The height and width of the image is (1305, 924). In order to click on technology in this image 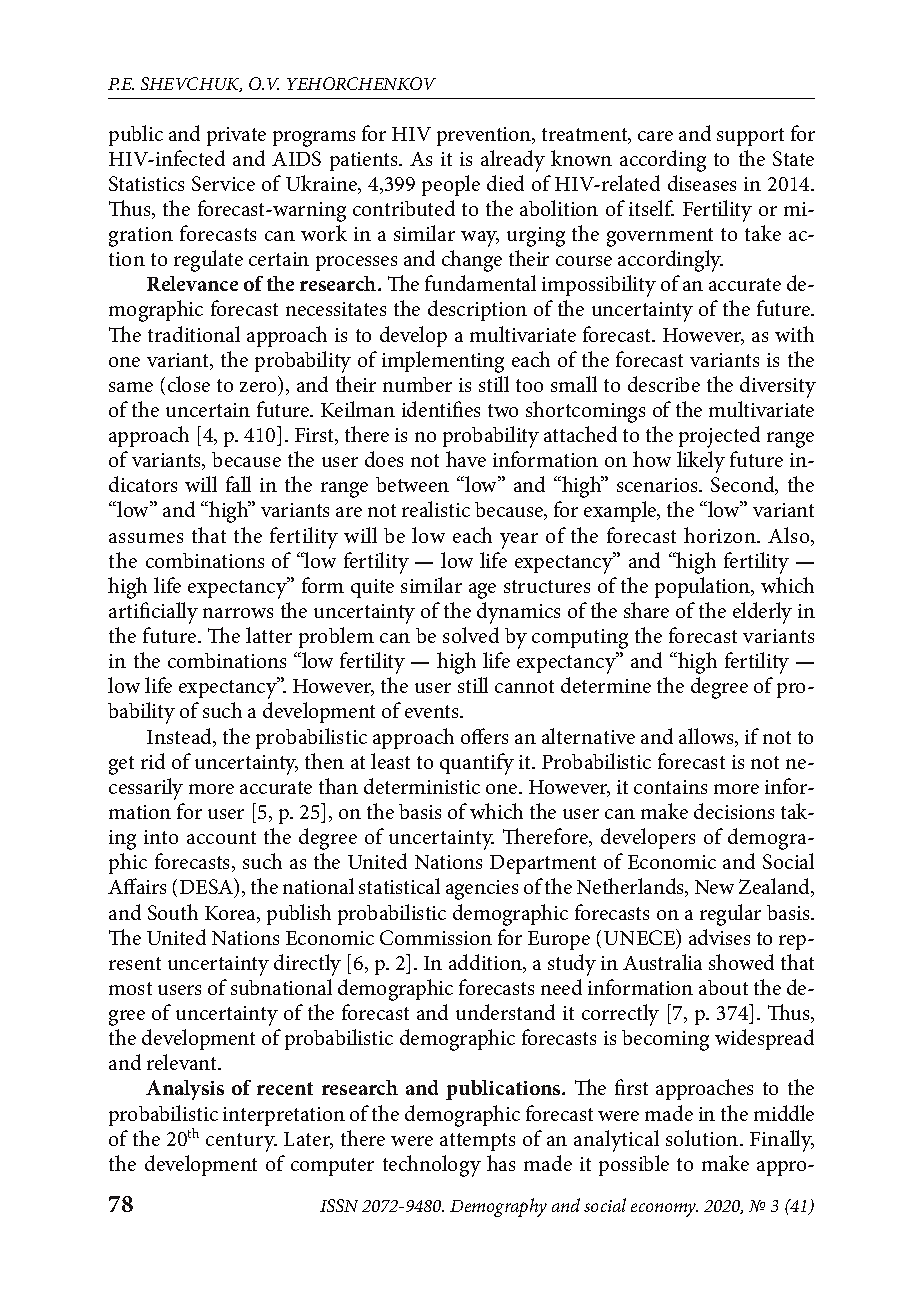, I will do `click(432, 1166)`.
